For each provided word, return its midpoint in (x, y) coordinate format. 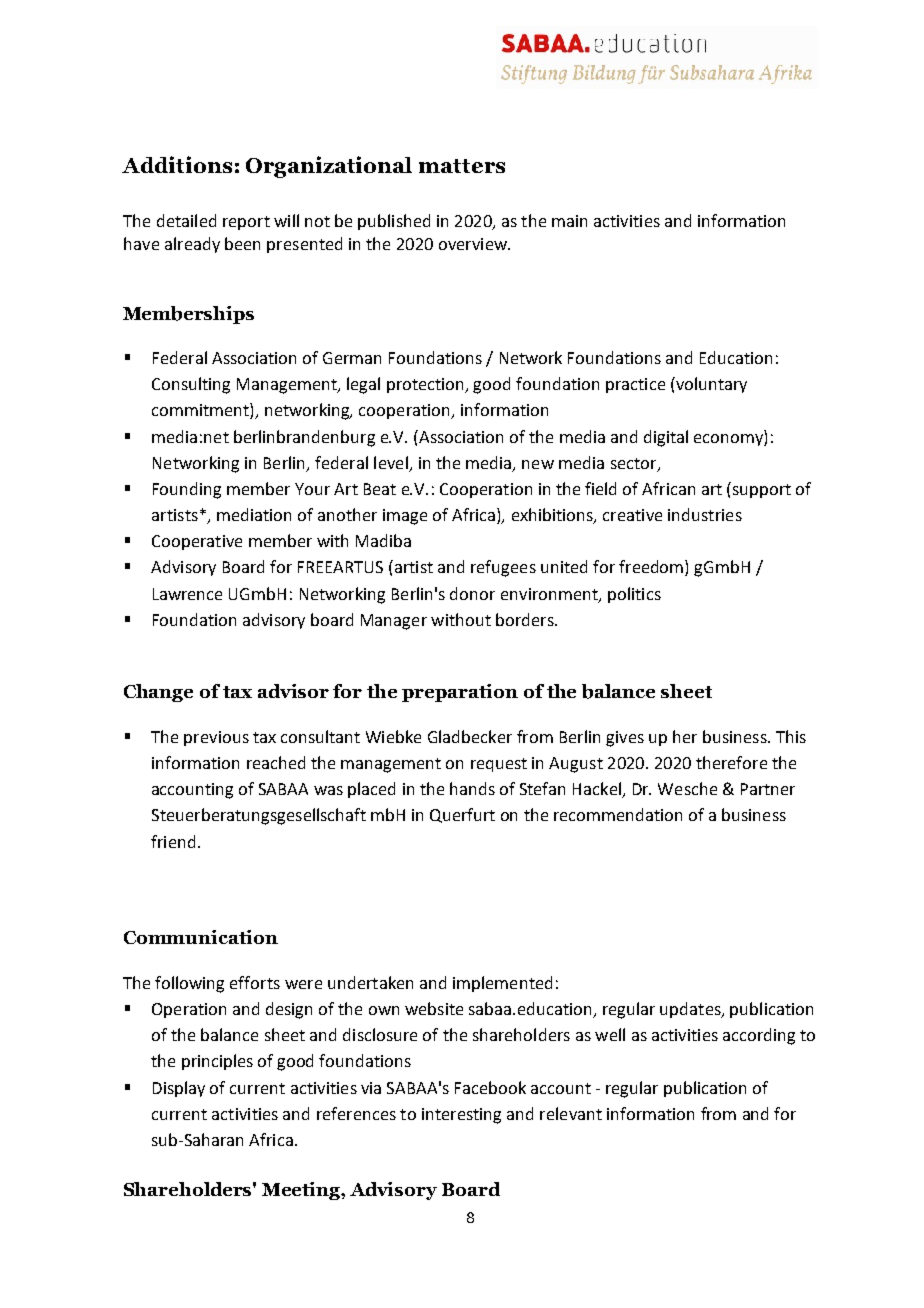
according (759, 1036)
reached (276, 762)
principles (217, 1062)
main (569, 221)
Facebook (490, 1087)
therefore (731, 762)
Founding (187, 490)
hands (472, 788)
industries (705, 514)
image (405, 517)
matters (462, 166)
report (246, 223)
